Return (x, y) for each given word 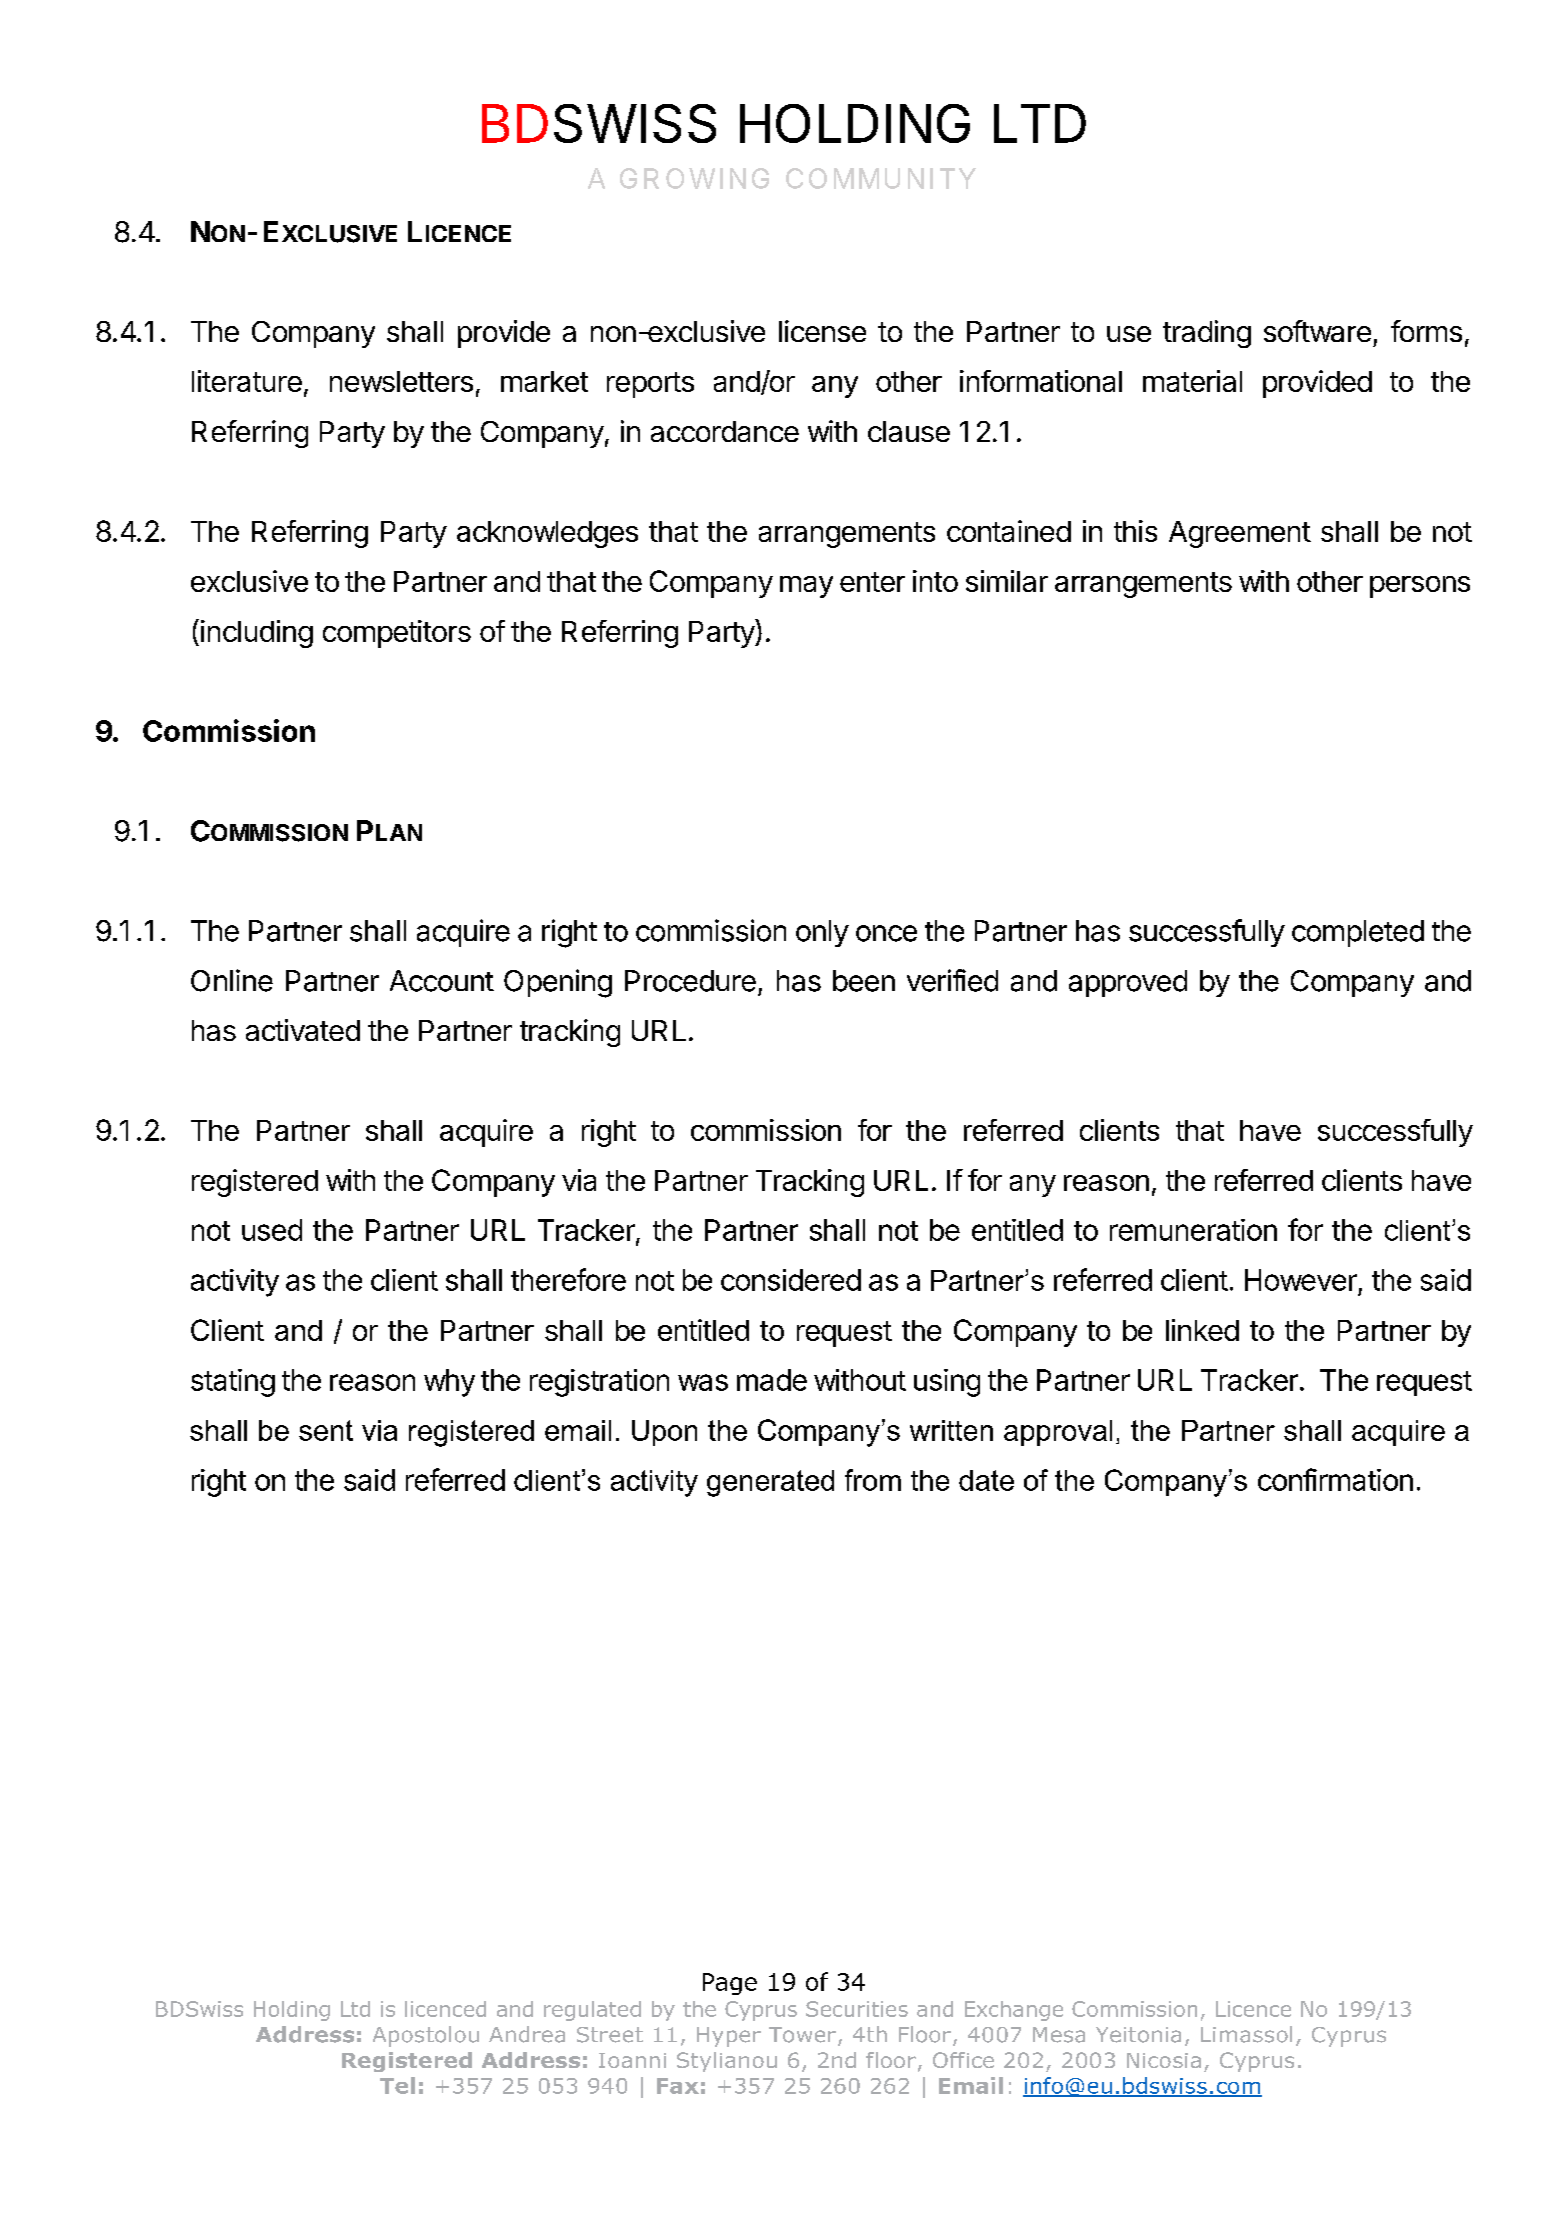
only (822, 933)
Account (442, 981)
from (873, 1480)
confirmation (1335, 1479)
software (1317, 331)
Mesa (1059, 2035)
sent (326, 1430)
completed (1358, 933)
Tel (397, 2085)
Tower (802, 2035)
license (822, 331)
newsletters (401, 381)
